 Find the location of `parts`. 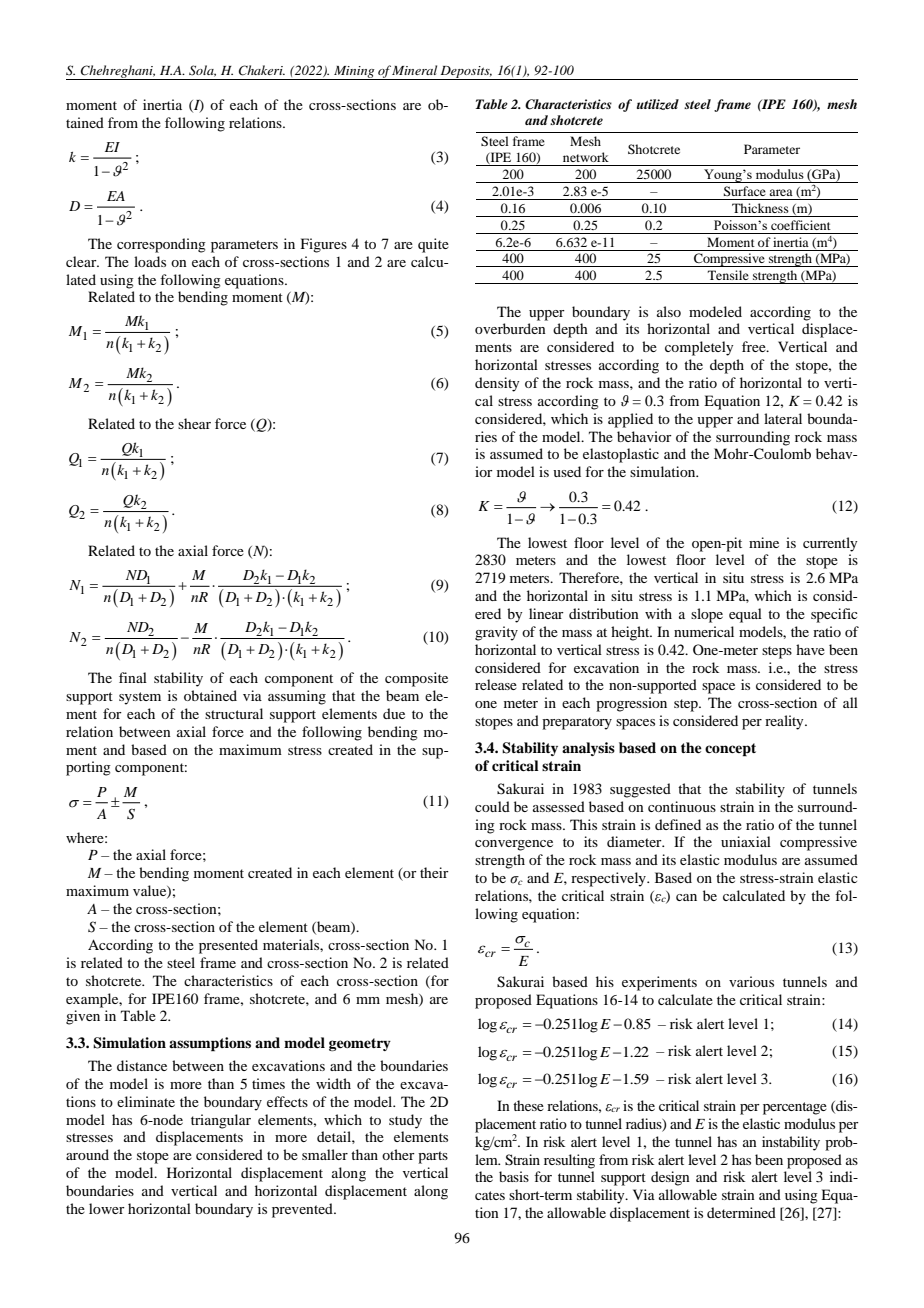

parts is located at coordinates (433, 1157).
